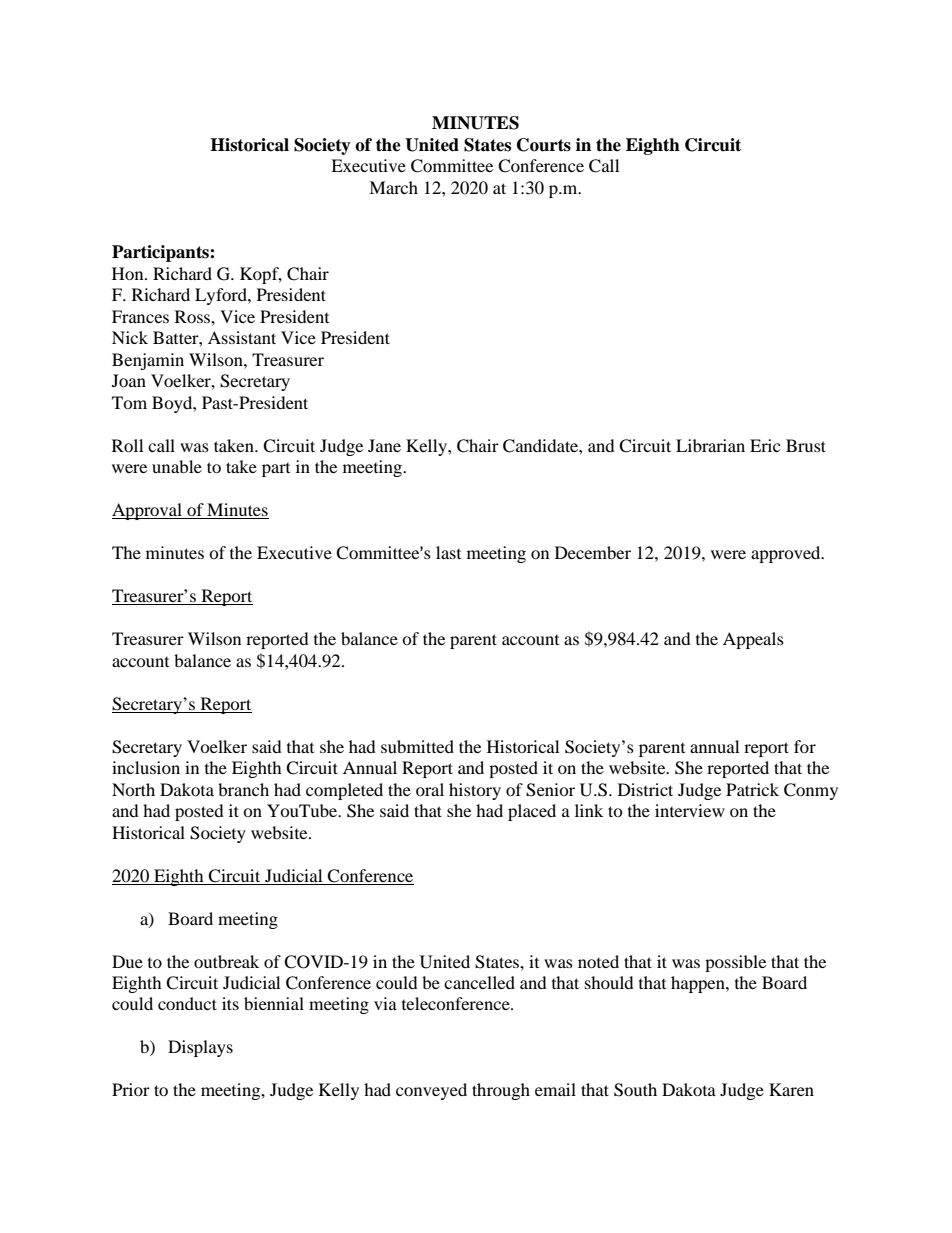  Describe the element at coordinates (129, 273) in the document. I see `Hon` at that location.
